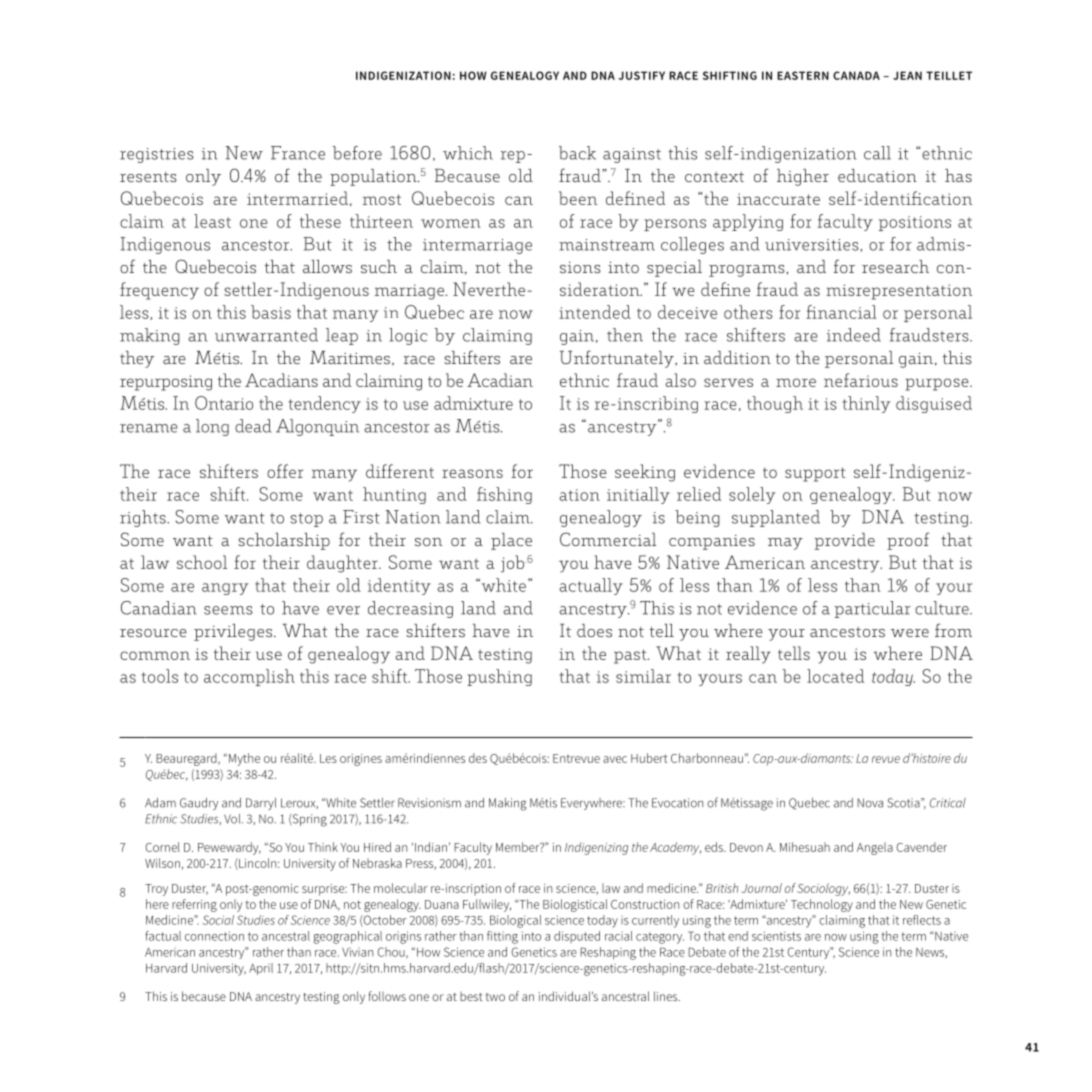 The width and height of the document is (1092, 1092). What do you see at coordinates (577, 153) in the document?
I see `back` at bounding box center [577, 153].
